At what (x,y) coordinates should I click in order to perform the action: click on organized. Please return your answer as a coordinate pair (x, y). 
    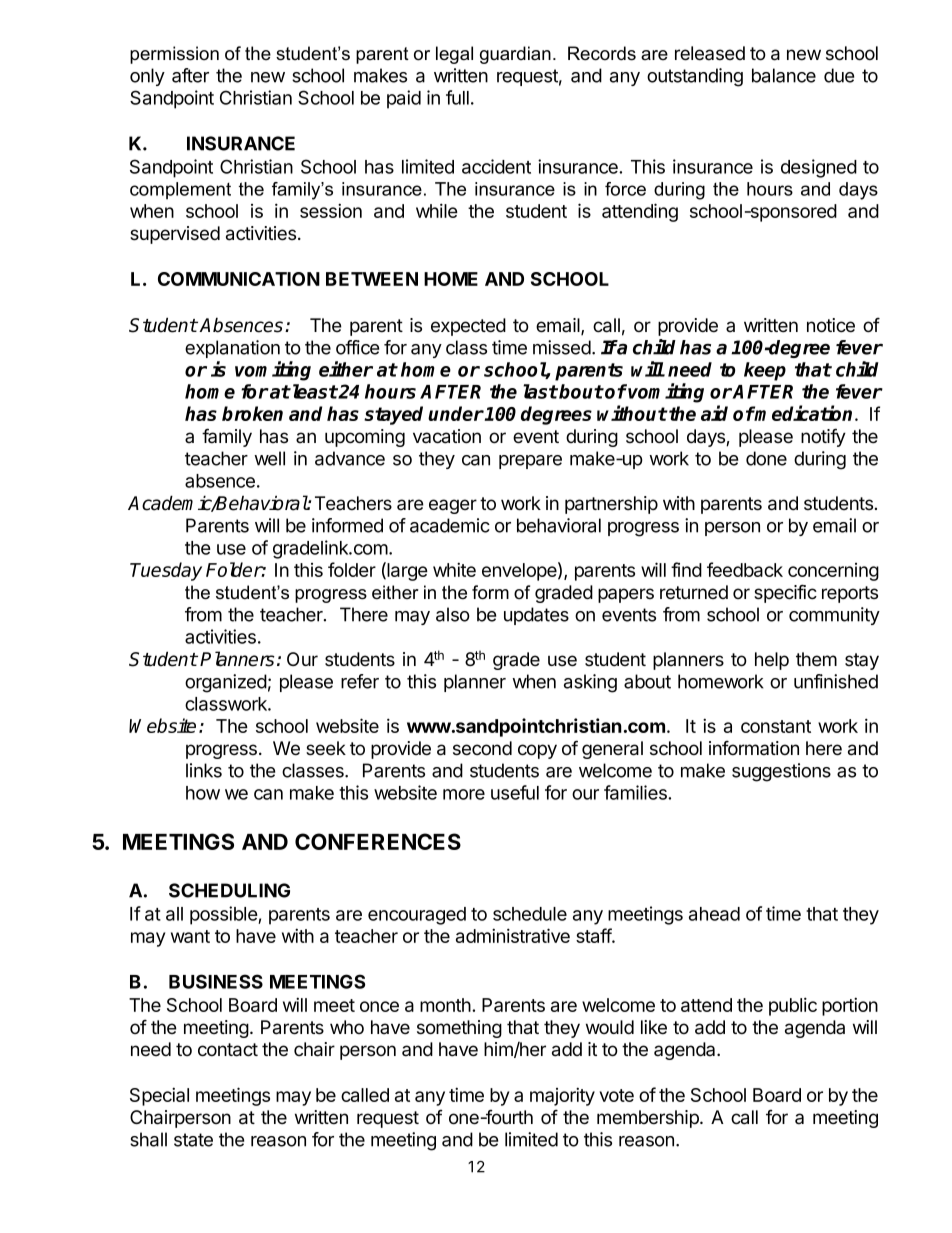
    Looking at the image, I should click on (226, 683).
